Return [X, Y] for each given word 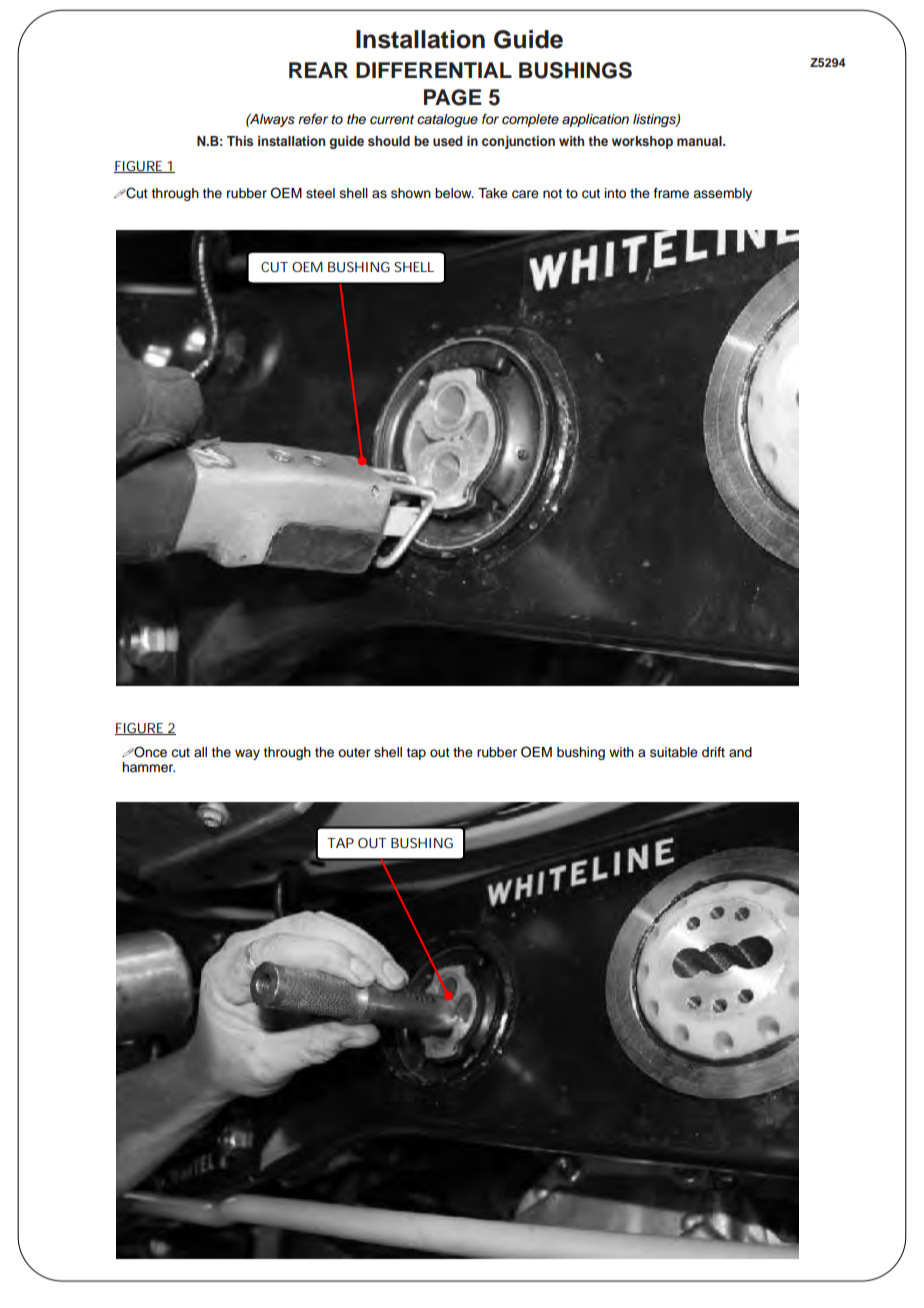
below [454, 193]
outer [354, 753]
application [595, 120]
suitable [674, 752]
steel [320, 193]
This [240, 141]
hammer [148, 767]
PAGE [453, 97]
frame [671, 193]
